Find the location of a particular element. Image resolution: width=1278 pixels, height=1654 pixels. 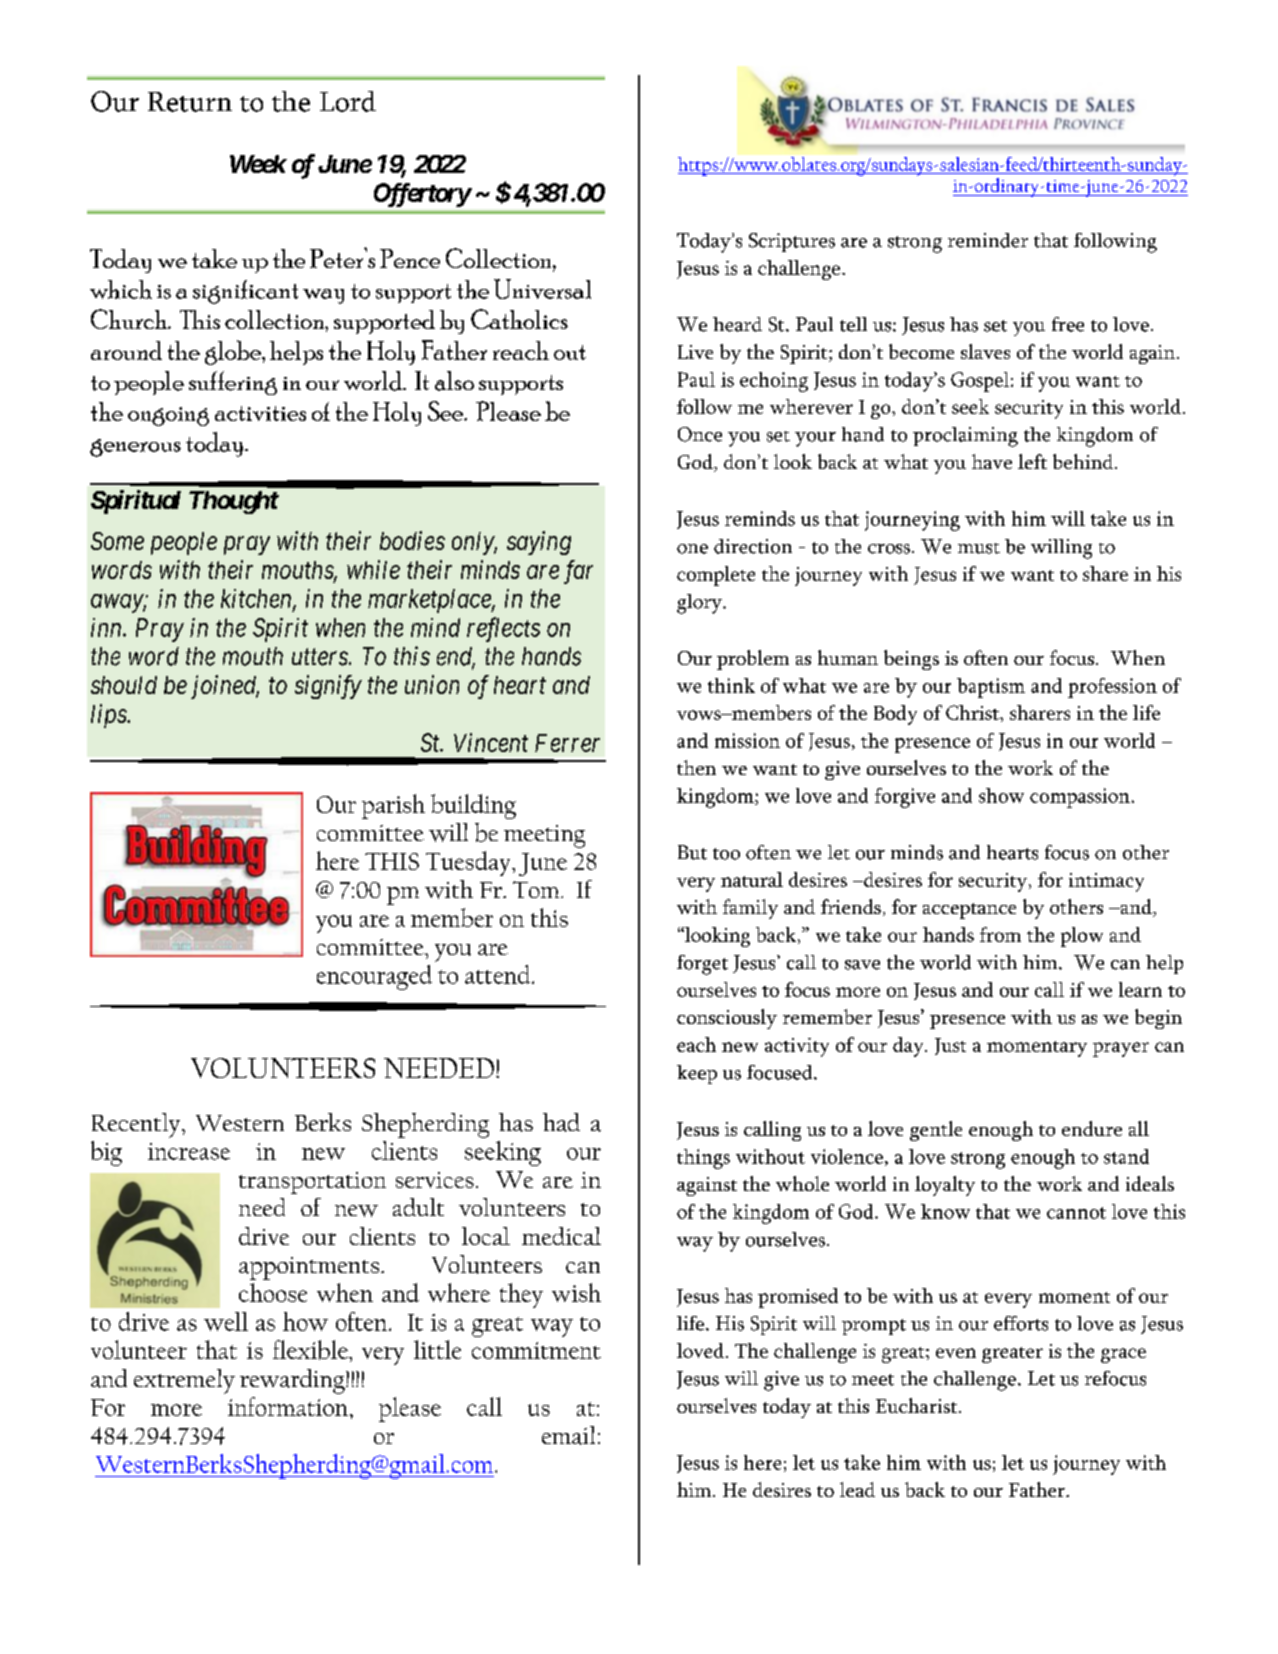

parish is located at coordinates (393, 806).
